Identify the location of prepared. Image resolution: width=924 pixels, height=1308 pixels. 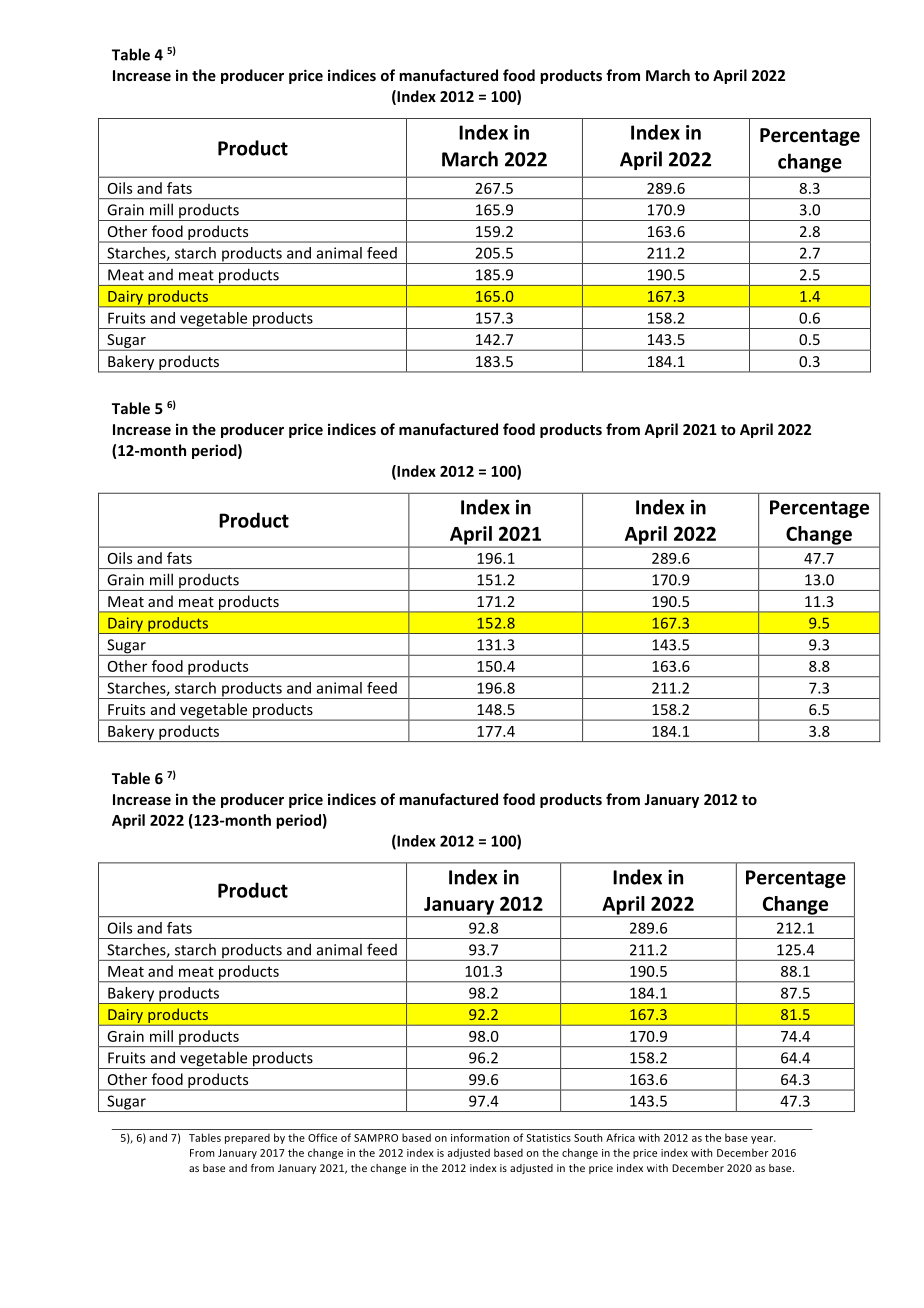
(247, 1138).
